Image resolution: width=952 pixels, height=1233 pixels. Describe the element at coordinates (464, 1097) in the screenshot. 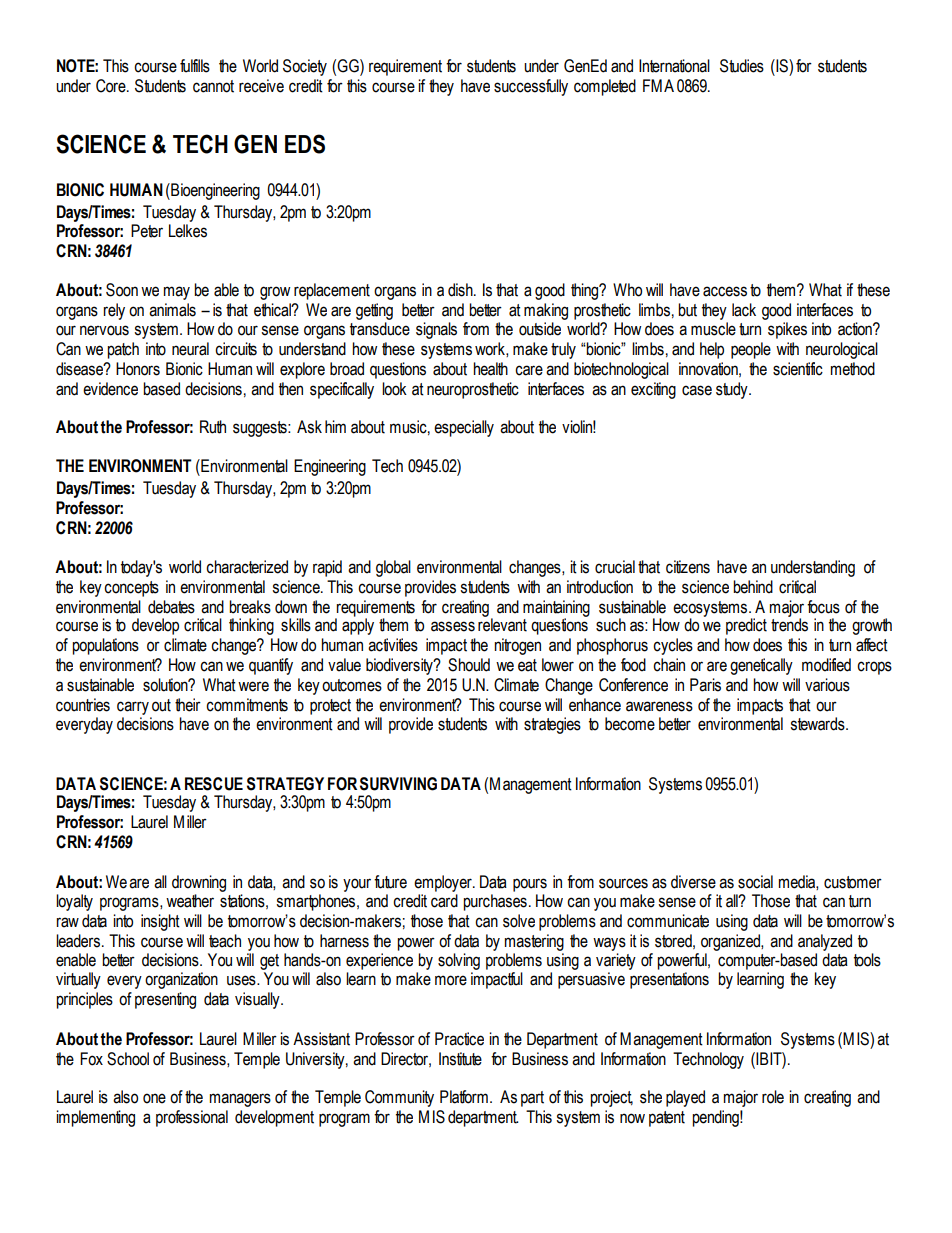

I see `Platform` at that location.
